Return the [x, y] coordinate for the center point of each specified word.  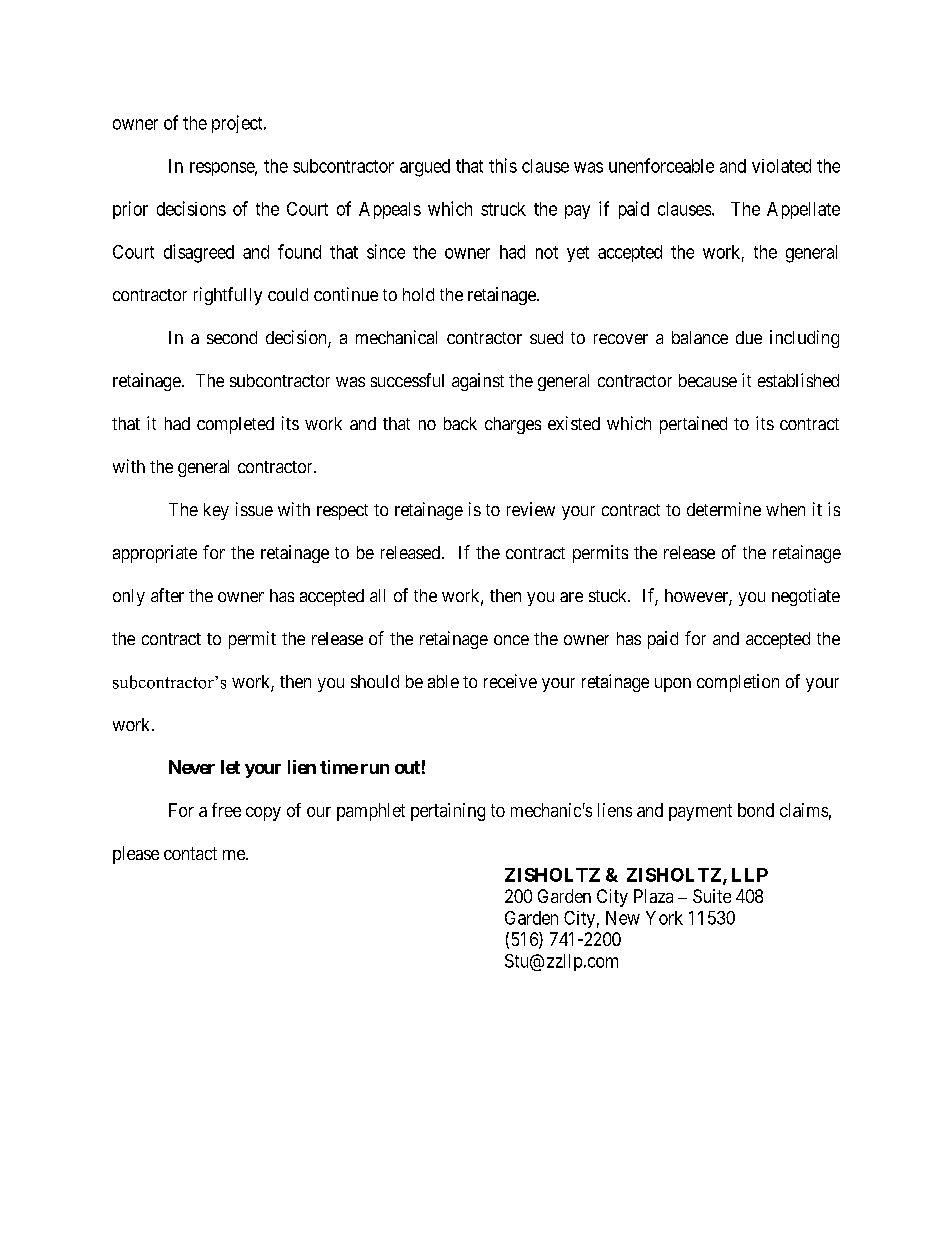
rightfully [228, 296]
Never [192, 767]
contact [190, 853]
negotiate [806, 597]
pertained [693, 425]
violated [781, 166]
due [749, 337]
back [460, 423]
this [503, 165]
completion [738, 683]
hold [418, 294]
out [407, 767]
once [511, 640]
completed [235, 425]
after [167, 595]
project [238, 124]
